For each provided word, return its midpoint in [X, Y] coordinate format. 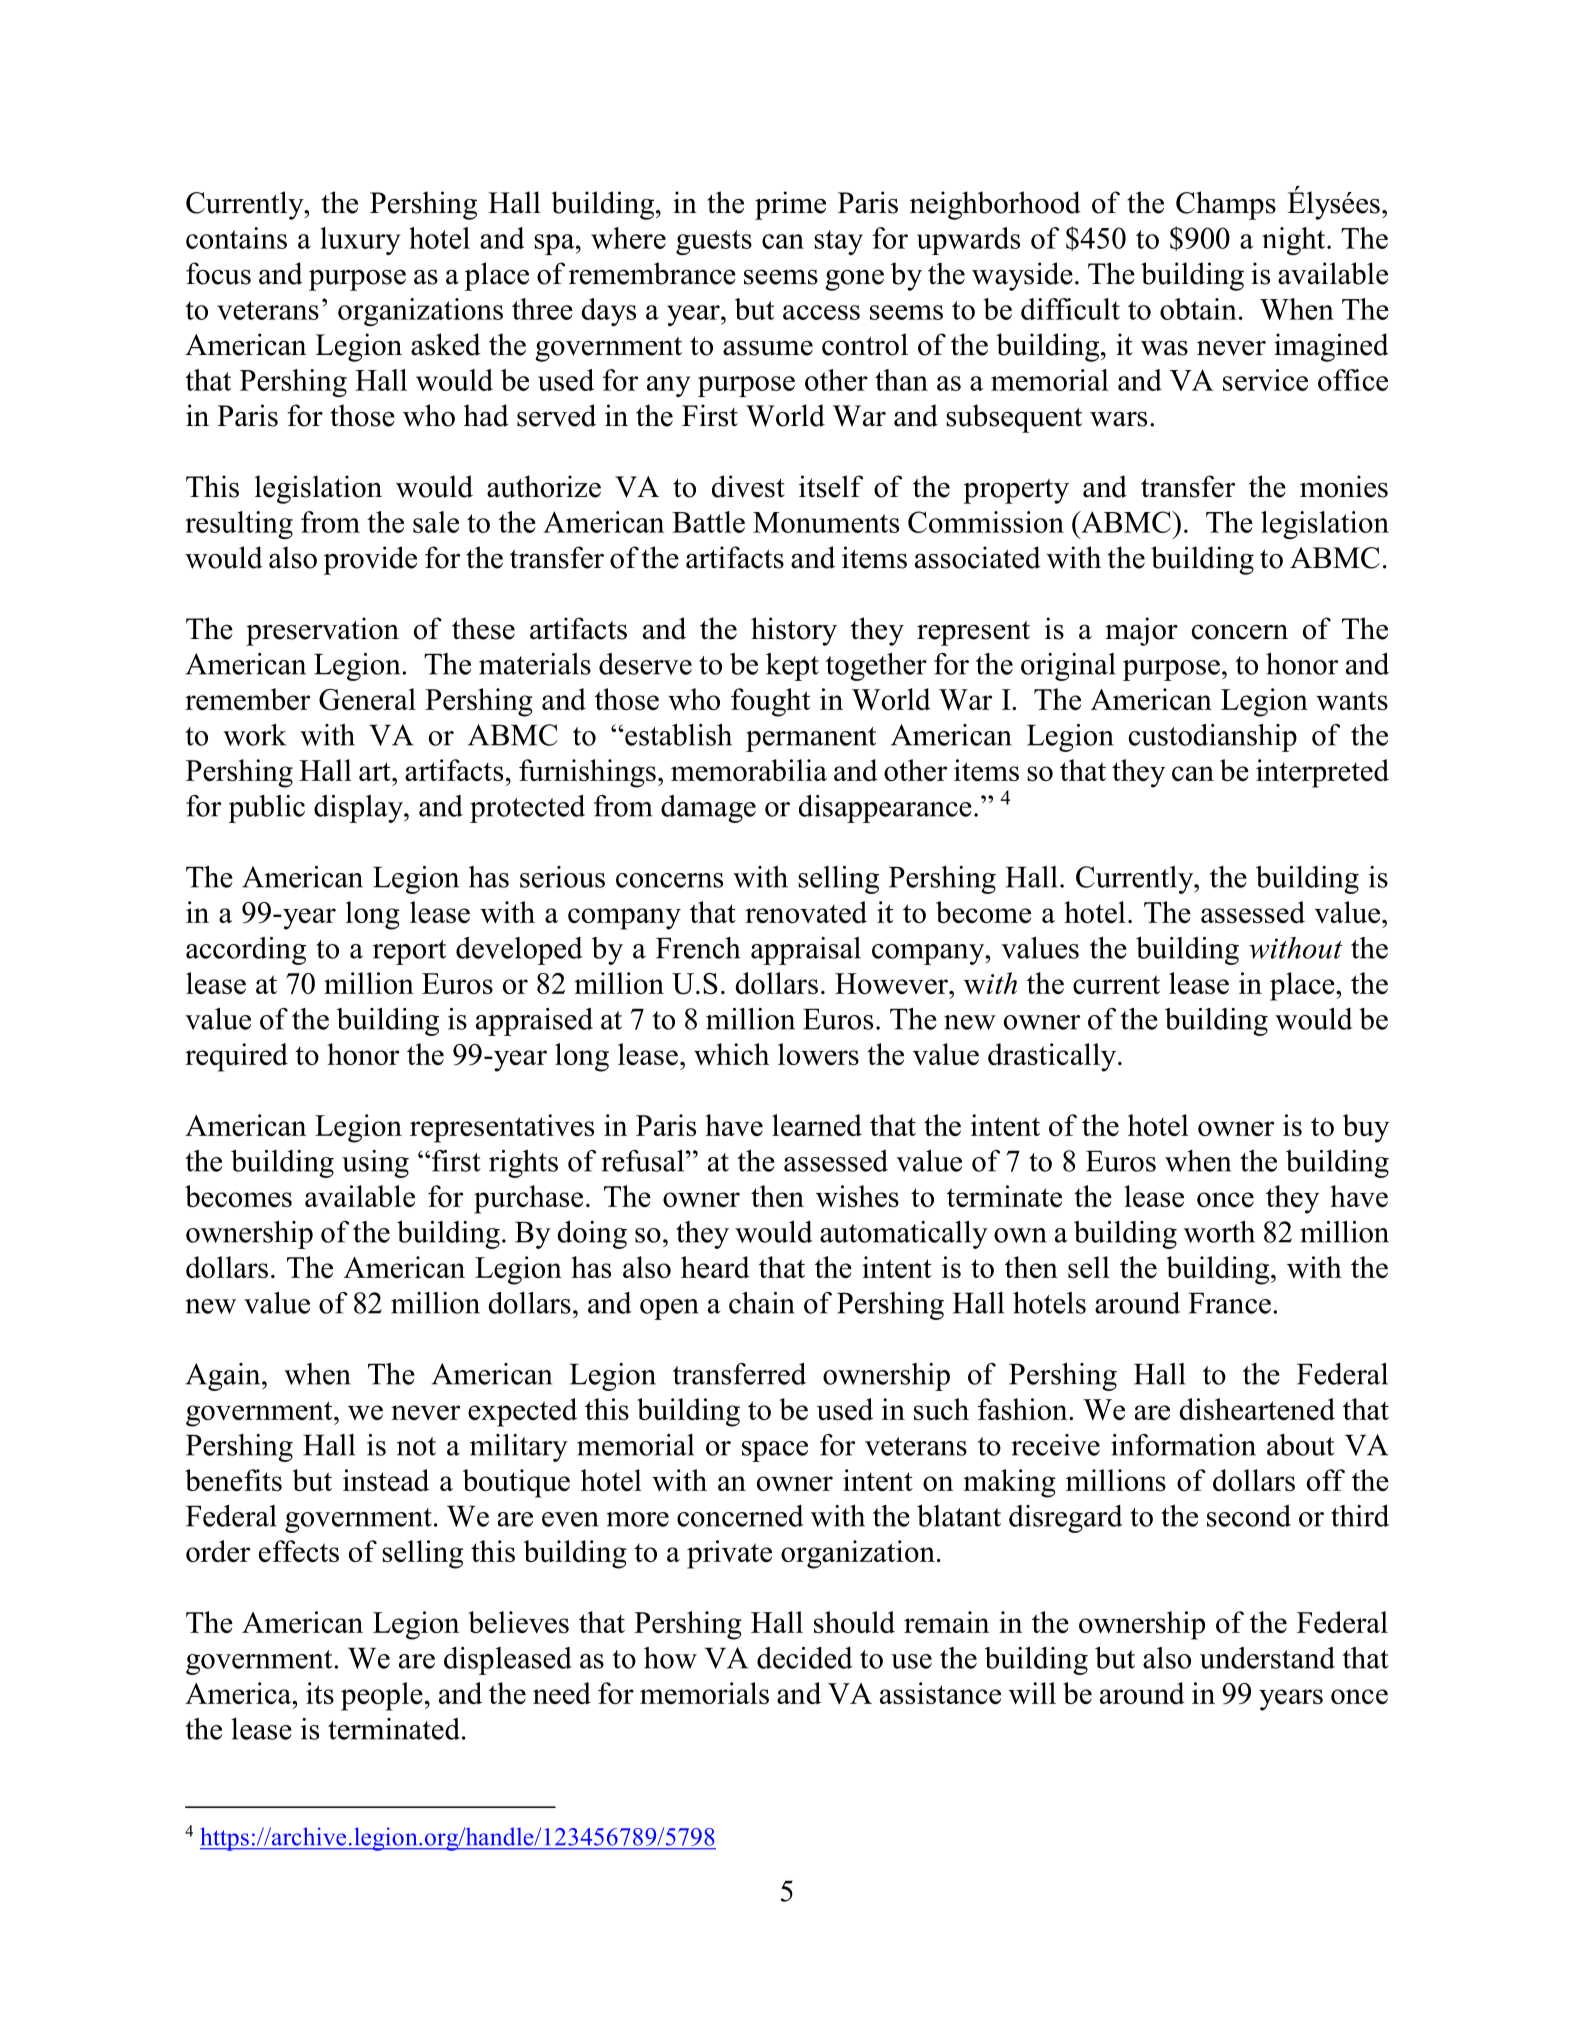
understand [1267, 1658]
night [1295, 241]
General [367, 699]
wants [1352, 700]
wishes [857, 1196]
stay [838, 242]
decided [805, 1658]
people [382, 1696]
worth [1219, 1232]
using [375, 1164]
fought [770, 702]
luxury [360, 241]
